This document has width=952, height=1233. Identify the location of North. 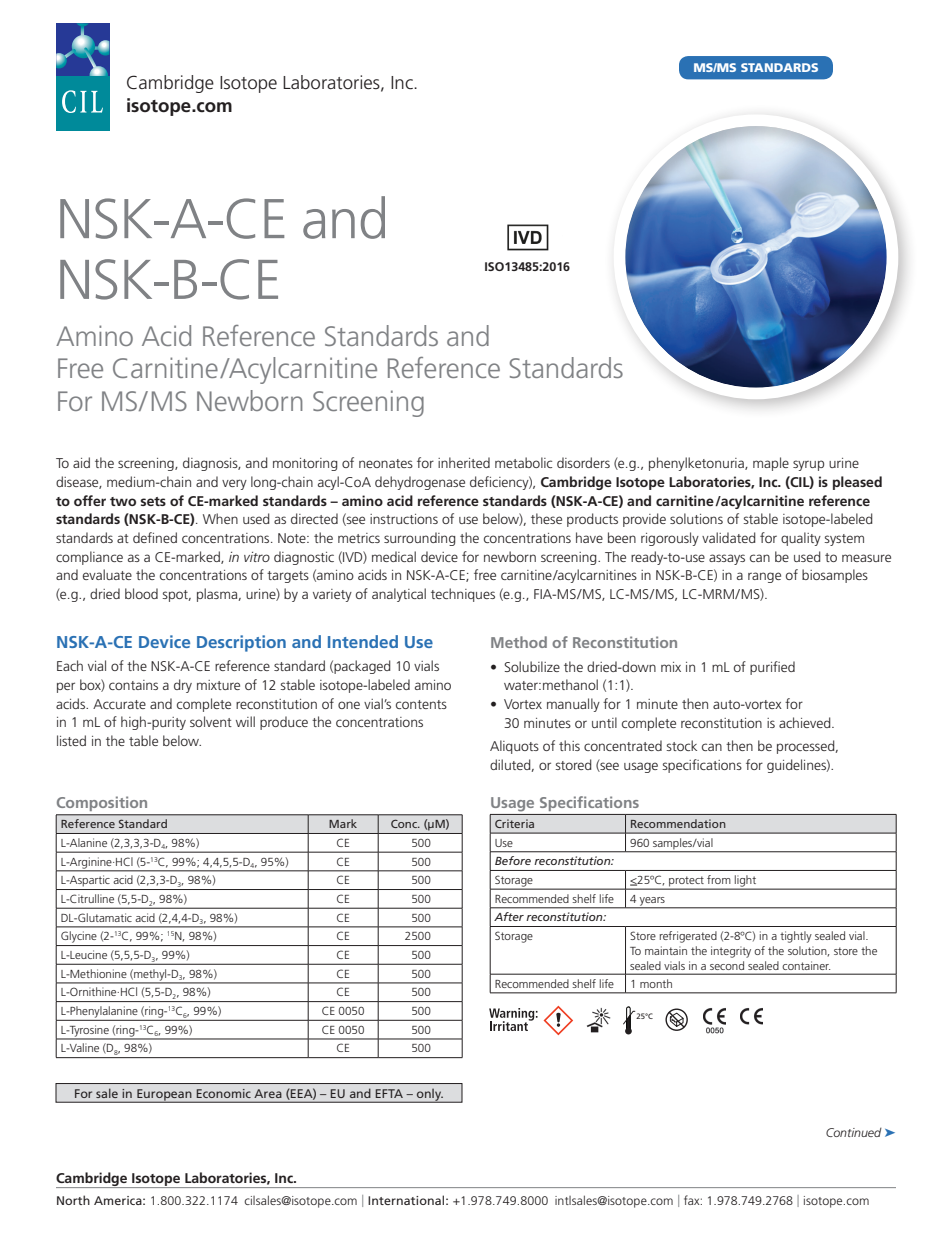
(73, 1200).
